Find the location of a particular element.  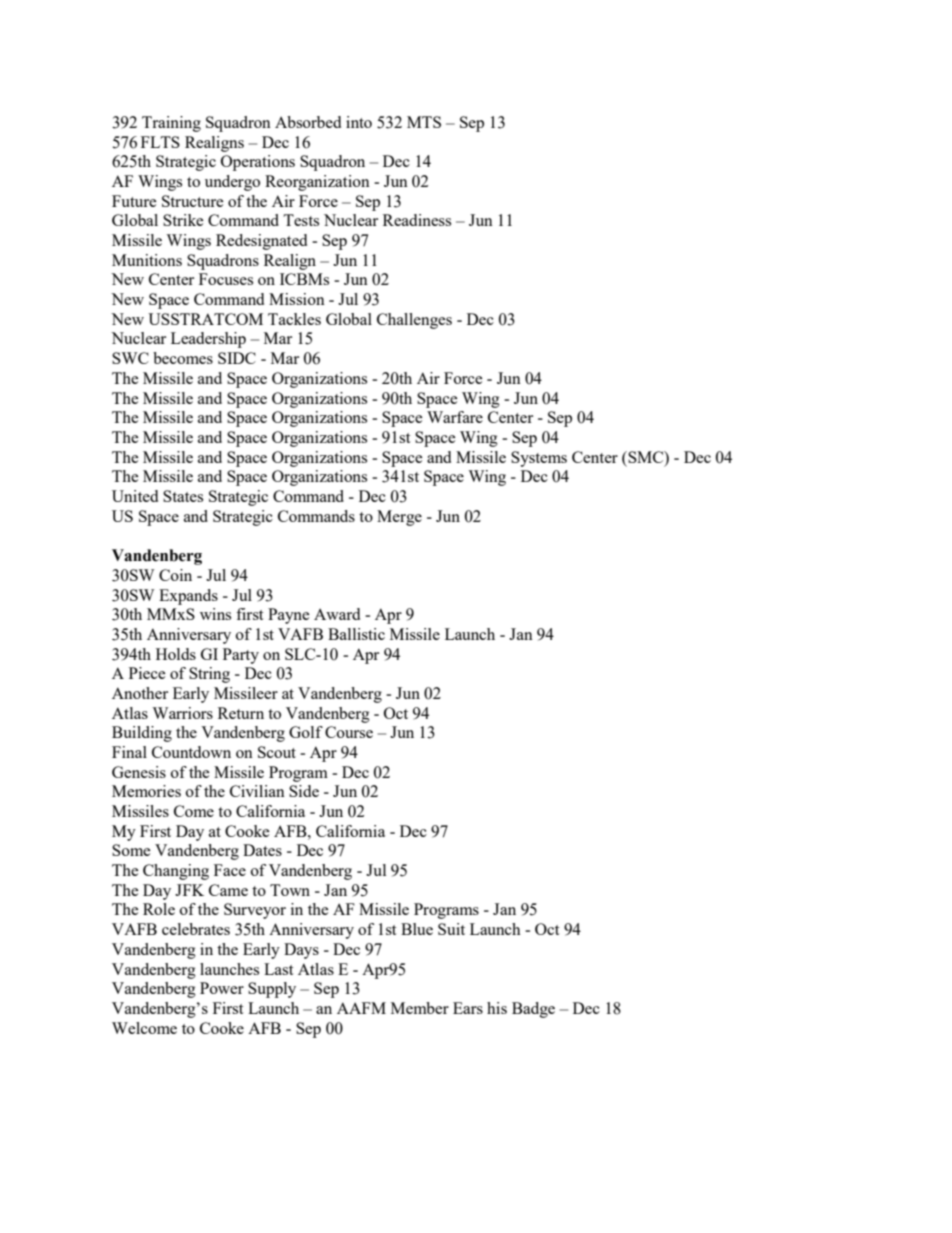

MTS is located at coordinates (424, 122).
